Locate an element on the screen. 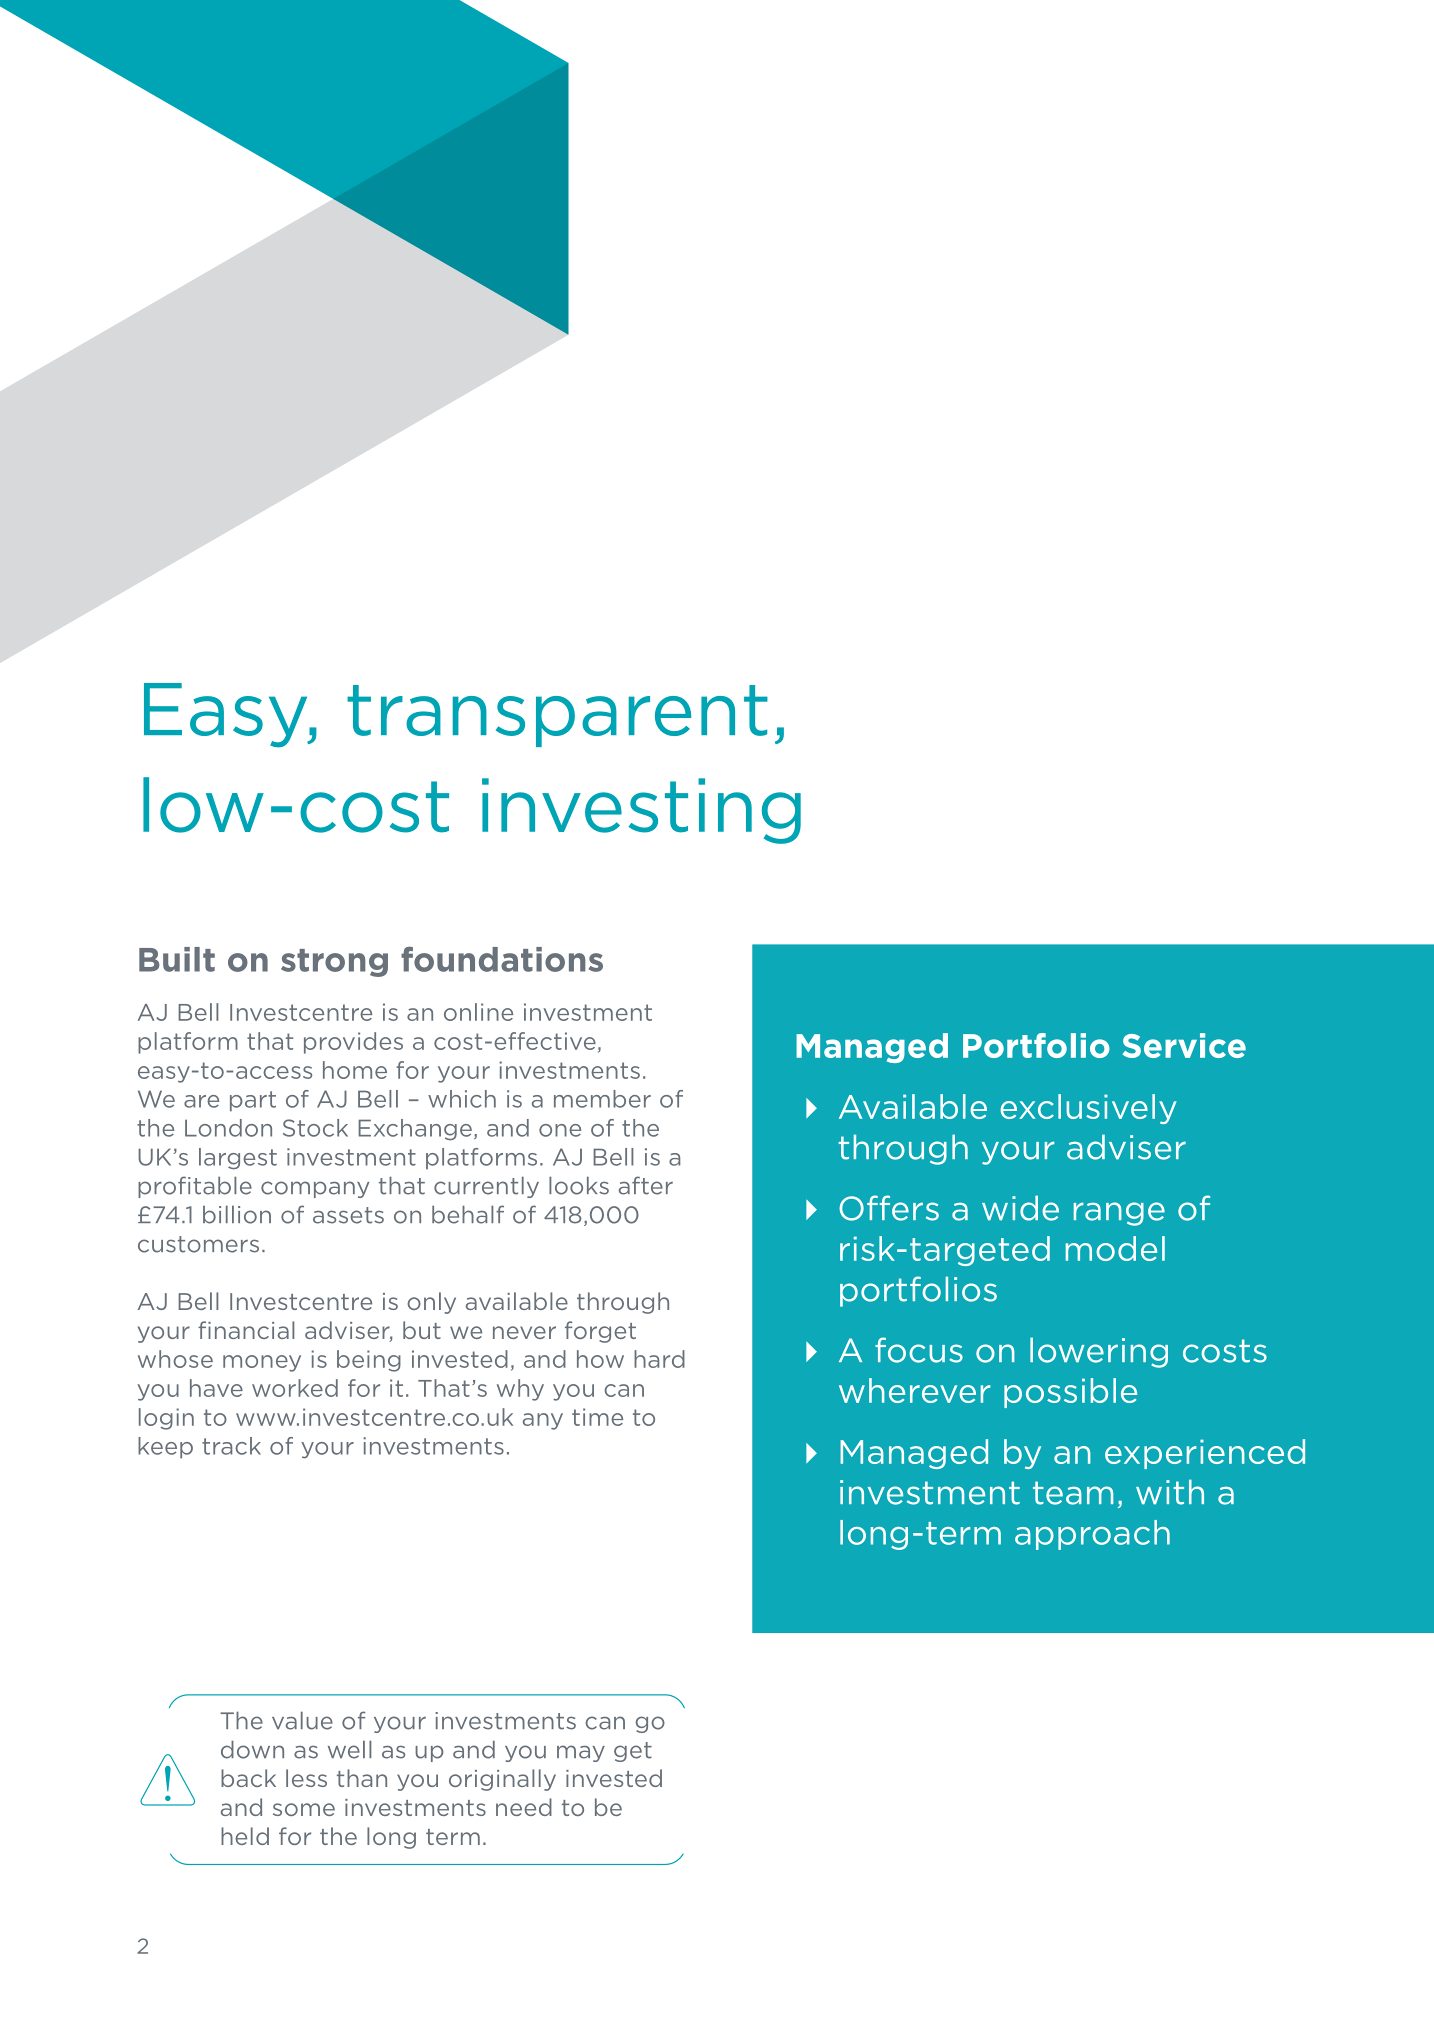 The height and width of the screenshot is (2029, 1434). transparent is located at coordinates (557, 716).
